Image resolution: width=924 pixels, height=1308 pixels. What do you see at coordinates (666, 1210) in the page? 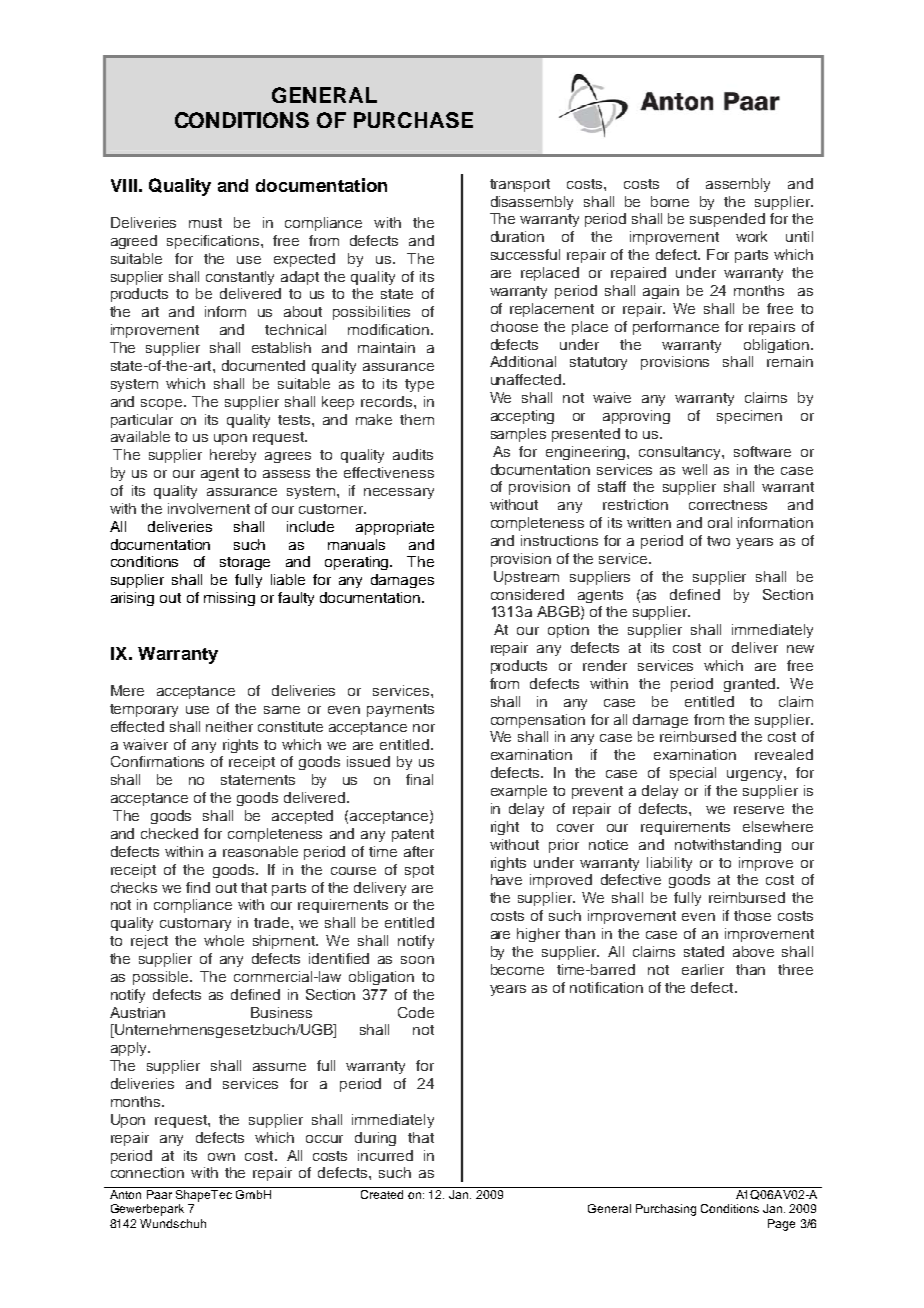
I see `Purchasing` at bounding box center [666, 1210].
